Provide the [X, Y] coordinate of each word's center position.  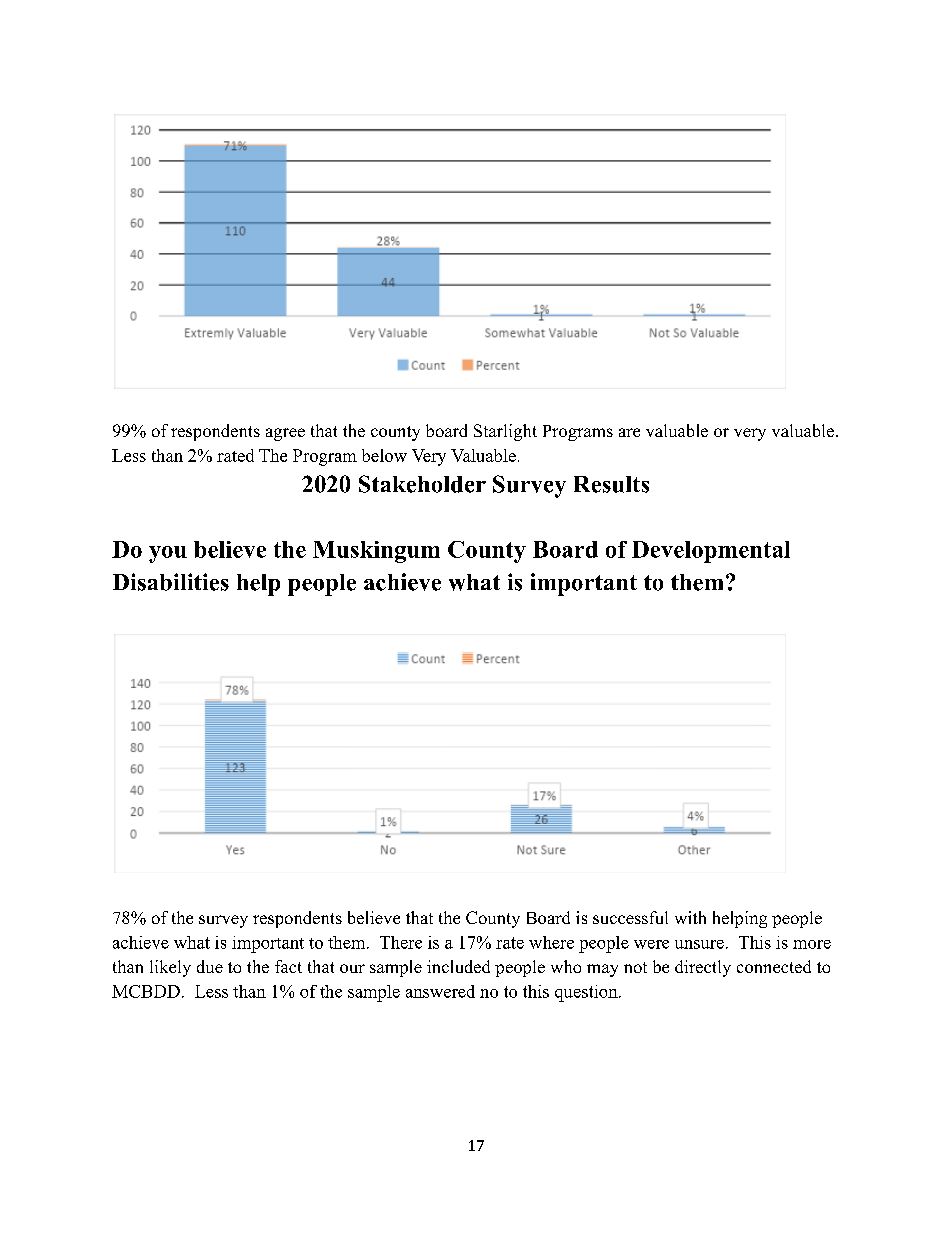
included [458, 966]
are [629, 432]
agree [285, 434]
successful [630, 917]
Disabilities [171, 582]
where [551, 942]
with [690, 917]
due [210, 966]
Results [611, 484]
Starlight [505, 432]
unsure [699, 944]
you [168, 554]
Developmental [711, 552]
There [401, 942]
